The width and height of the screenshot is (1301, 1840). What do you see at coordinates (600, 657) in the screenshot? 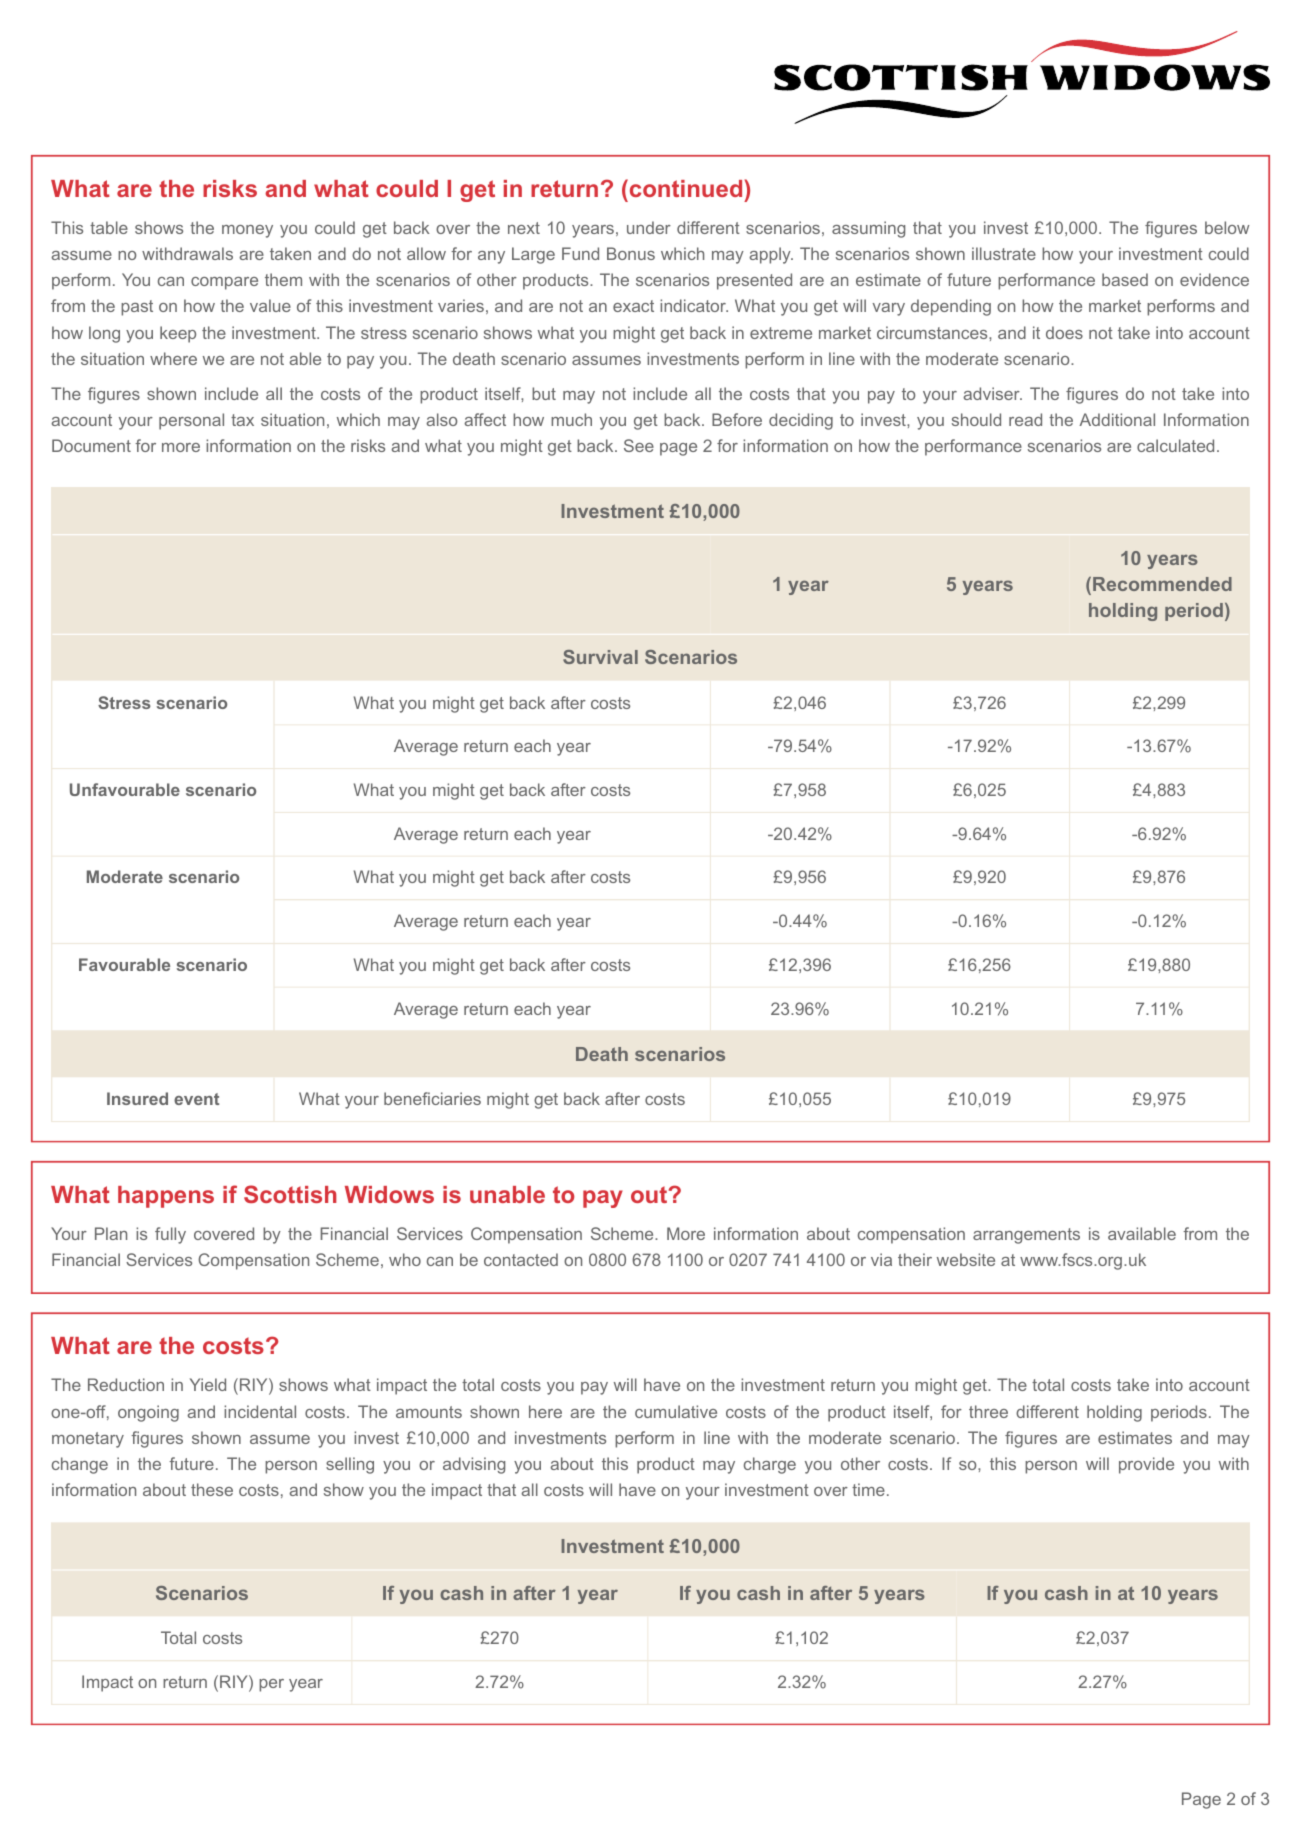
I see `Survival` at bounding box center [600, 657].
